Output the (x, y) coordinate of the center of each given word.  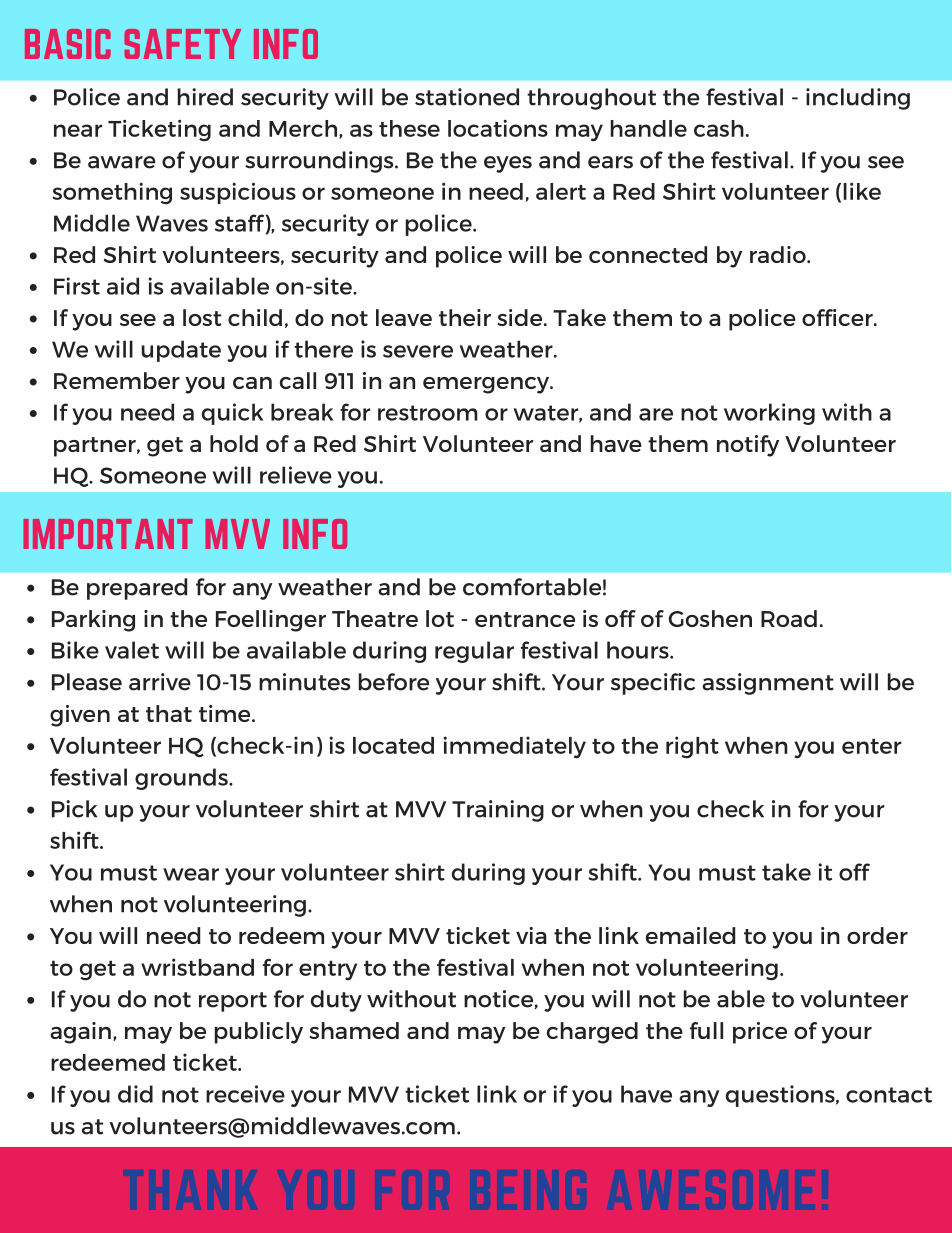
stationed (467, 97)
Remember (117, 380)
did (135, 1094)
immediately (514, 747)
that (169, 713)
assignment (768, 684)
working (769, 414)
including (858, 99)
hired (205, 97)
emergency (487, 385)
